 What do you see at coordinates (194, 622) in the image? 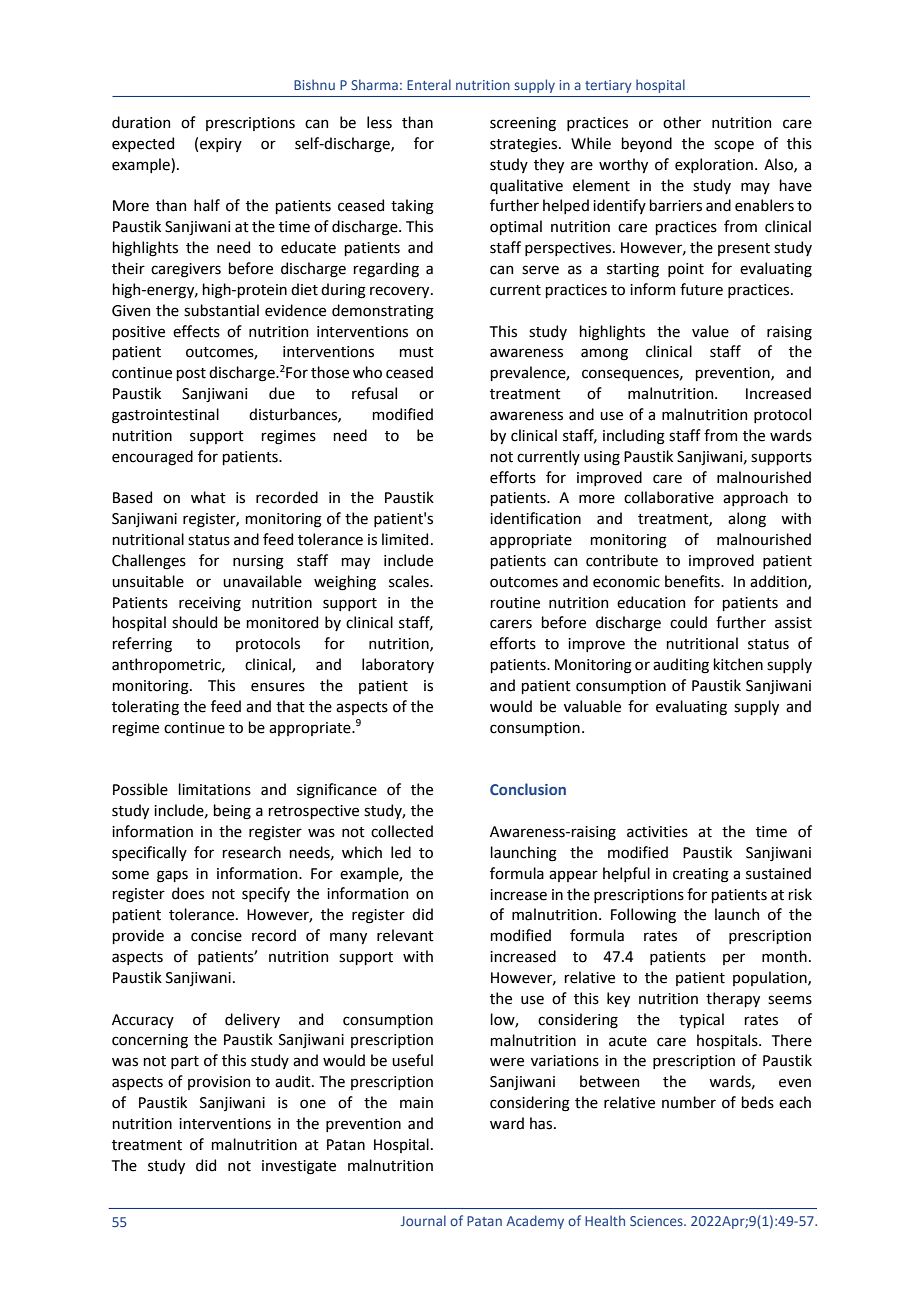
I see `should` at bounding box center [194, 622].
